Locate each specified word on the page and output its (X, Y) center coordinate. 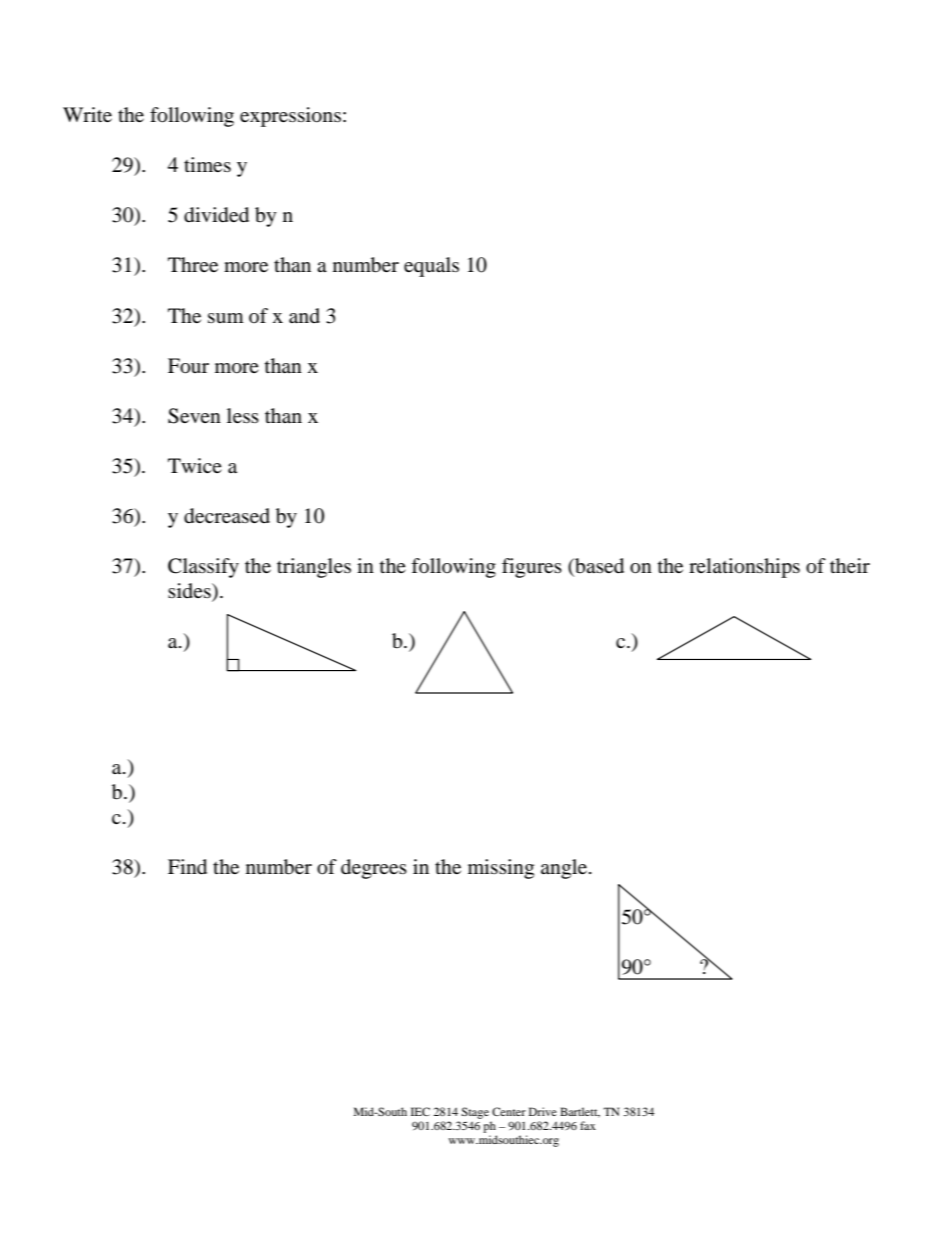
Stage (475, 1113)
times (207, 164)
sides (190, 592)
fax (588, 1125)
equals (431, 267)
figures (532, 568)
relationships (744, 568)
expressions (290, 117)
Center (509, 1111)
